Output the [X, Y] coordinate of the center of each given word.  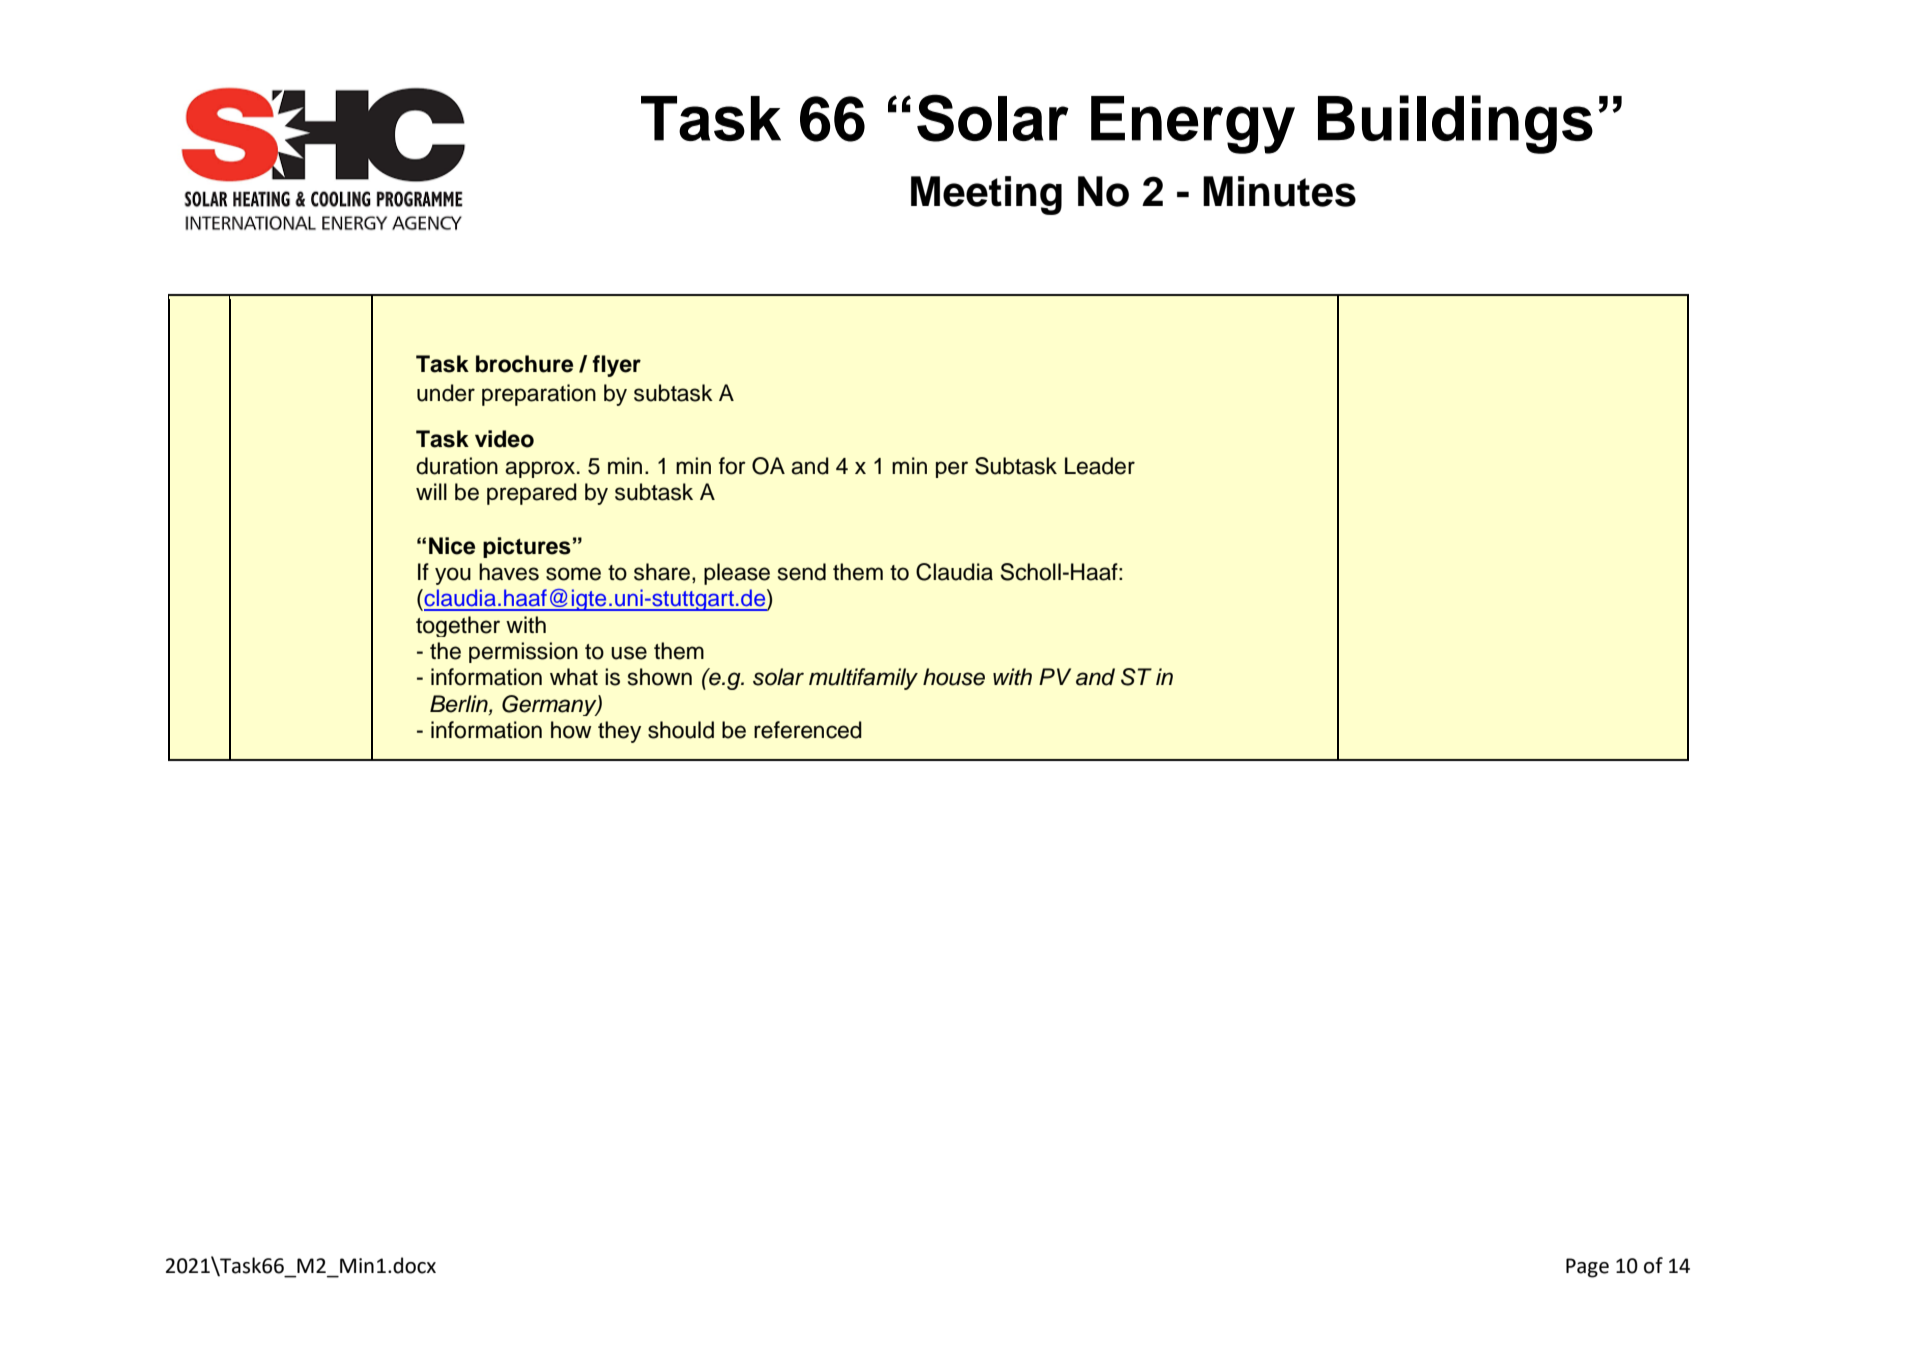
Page [1587, 1268]
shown [660, 677]
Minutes [1279, 191]
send [802, 572]
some [573, 574]
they [619, 732]
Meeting [986, 195]
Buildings [1455, 124]
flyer [616, 366]
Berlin [460, 704]
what [574, 677]
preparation [539, 395]
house [954, 677]
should [681, 730]
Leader [1100, 466]
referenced [808, 730]
